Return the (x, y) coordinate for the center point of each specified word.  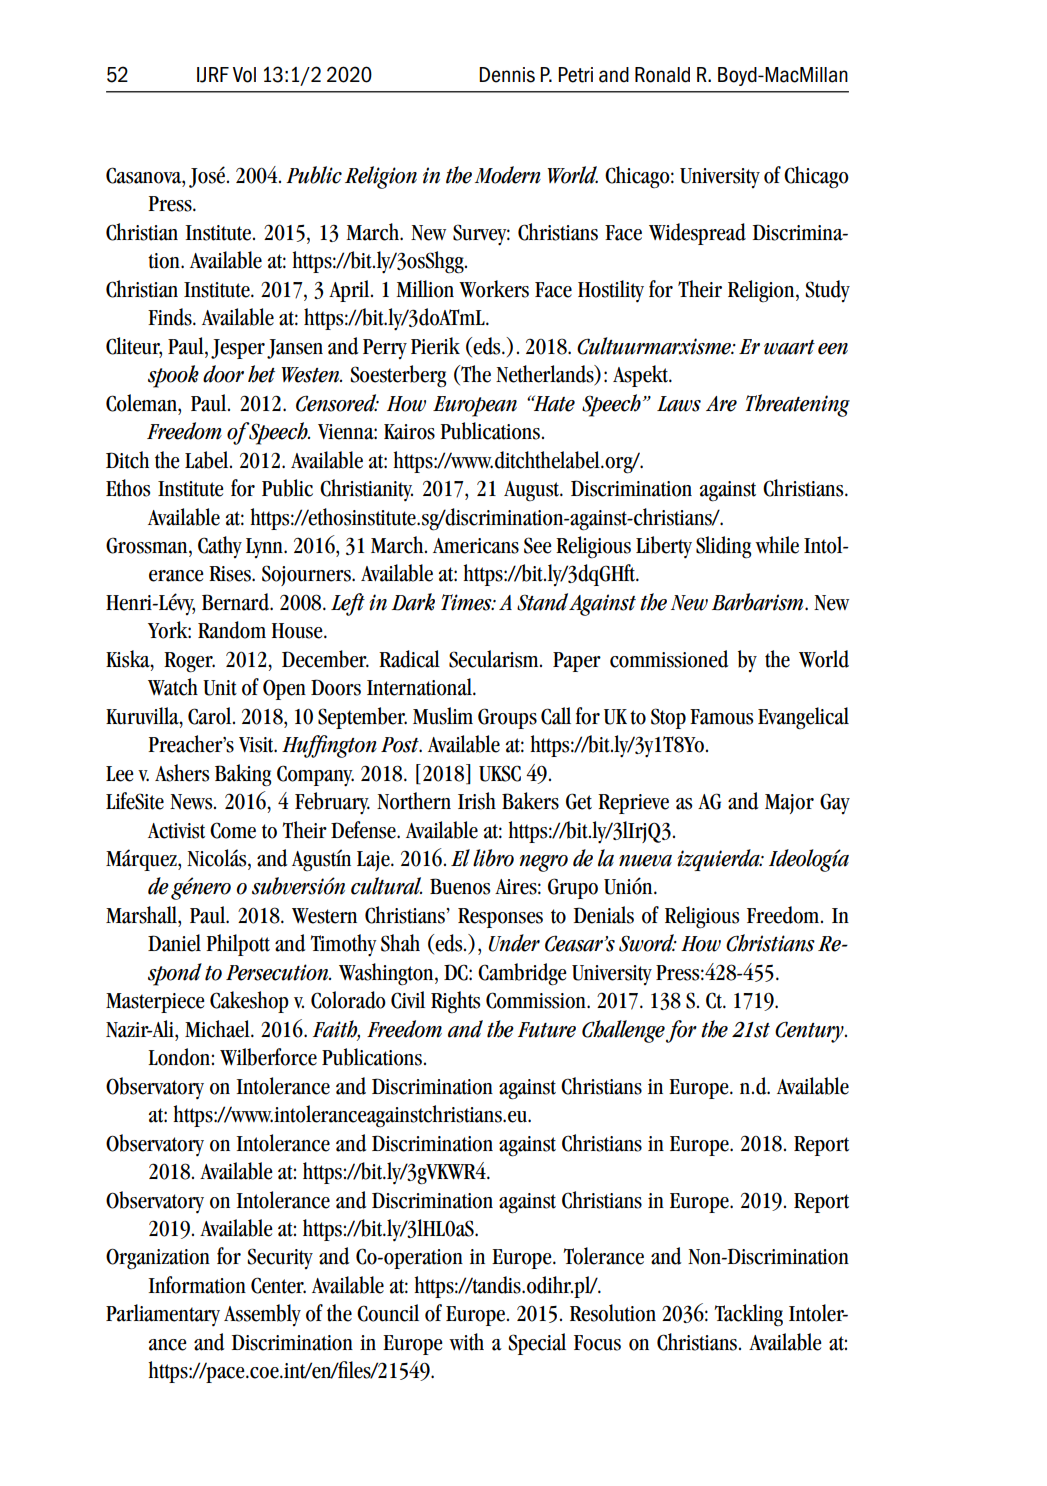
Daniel (174, 943)
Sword (647, 943)
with (466, 1342)
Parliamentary (163, 1315)
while (777, 545)
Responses (500, 918)
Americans (476, 546)
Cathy (220, 547)
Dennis (507, 75)
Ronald (662, 75)
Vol (244, 75)
